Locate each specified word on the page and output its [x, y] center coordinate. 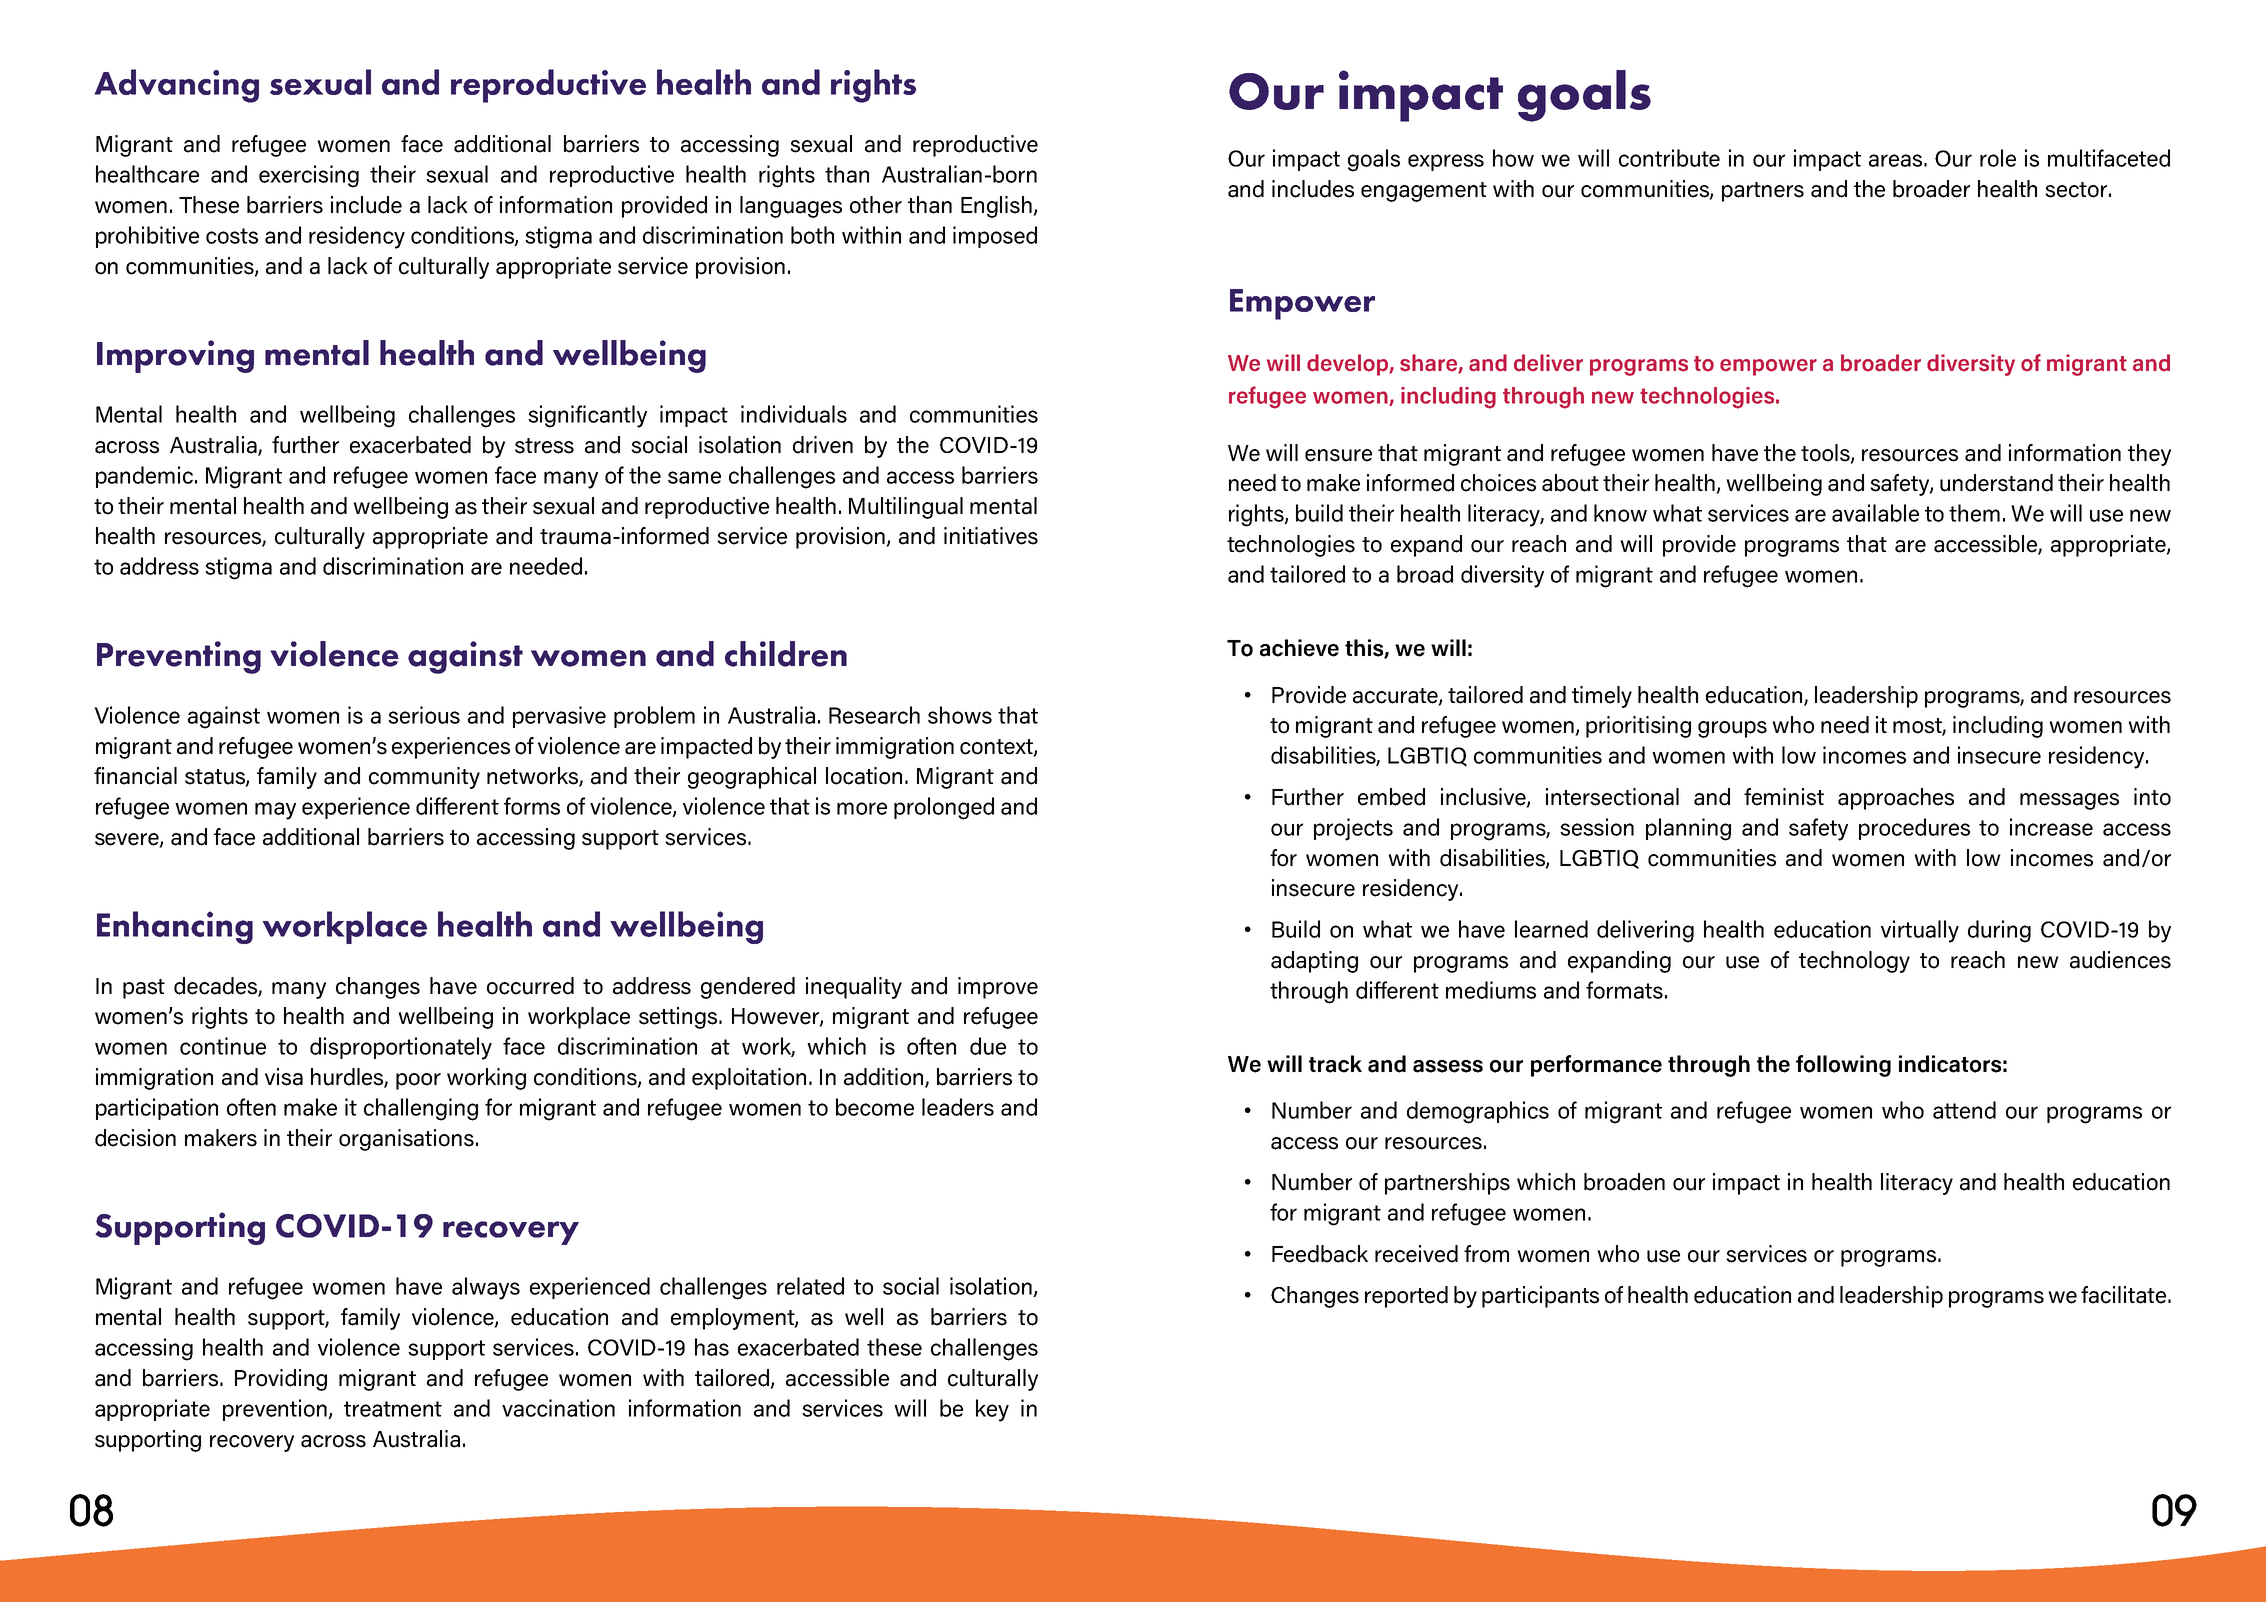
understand [1996, 483]
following [1843, 1066]
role [1998, 158]
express [1446, 162]
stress [544, 446]
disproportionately [401, 1048]
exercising [309, 176]
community [424, 778]
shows [960, 715]
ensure [1338, 455]
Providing [281, 1380]
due [988, 1046]
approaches [1896, 799]
